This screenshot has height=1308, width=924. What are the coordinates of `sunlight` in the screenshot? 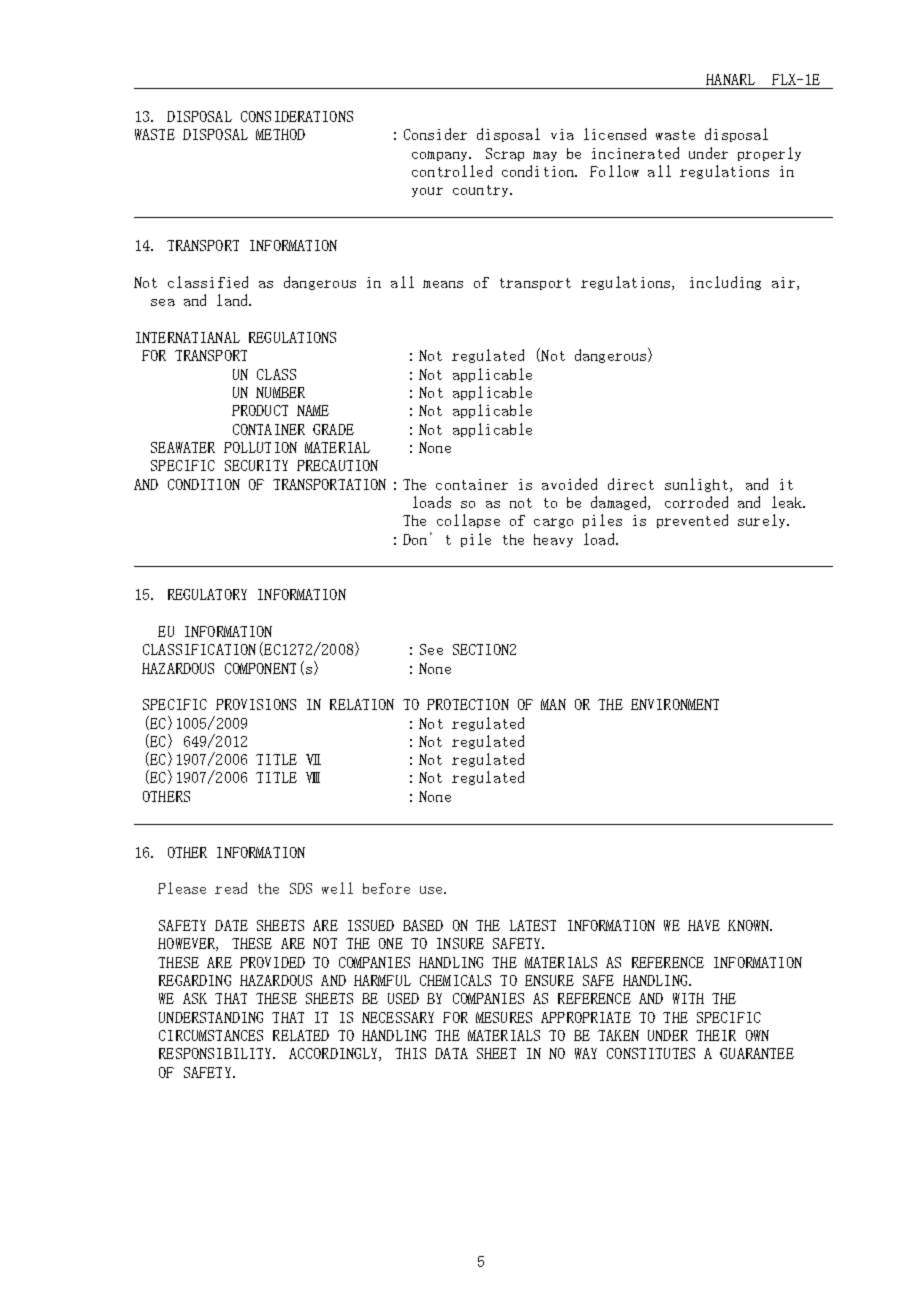 It's located at (696, 485).
